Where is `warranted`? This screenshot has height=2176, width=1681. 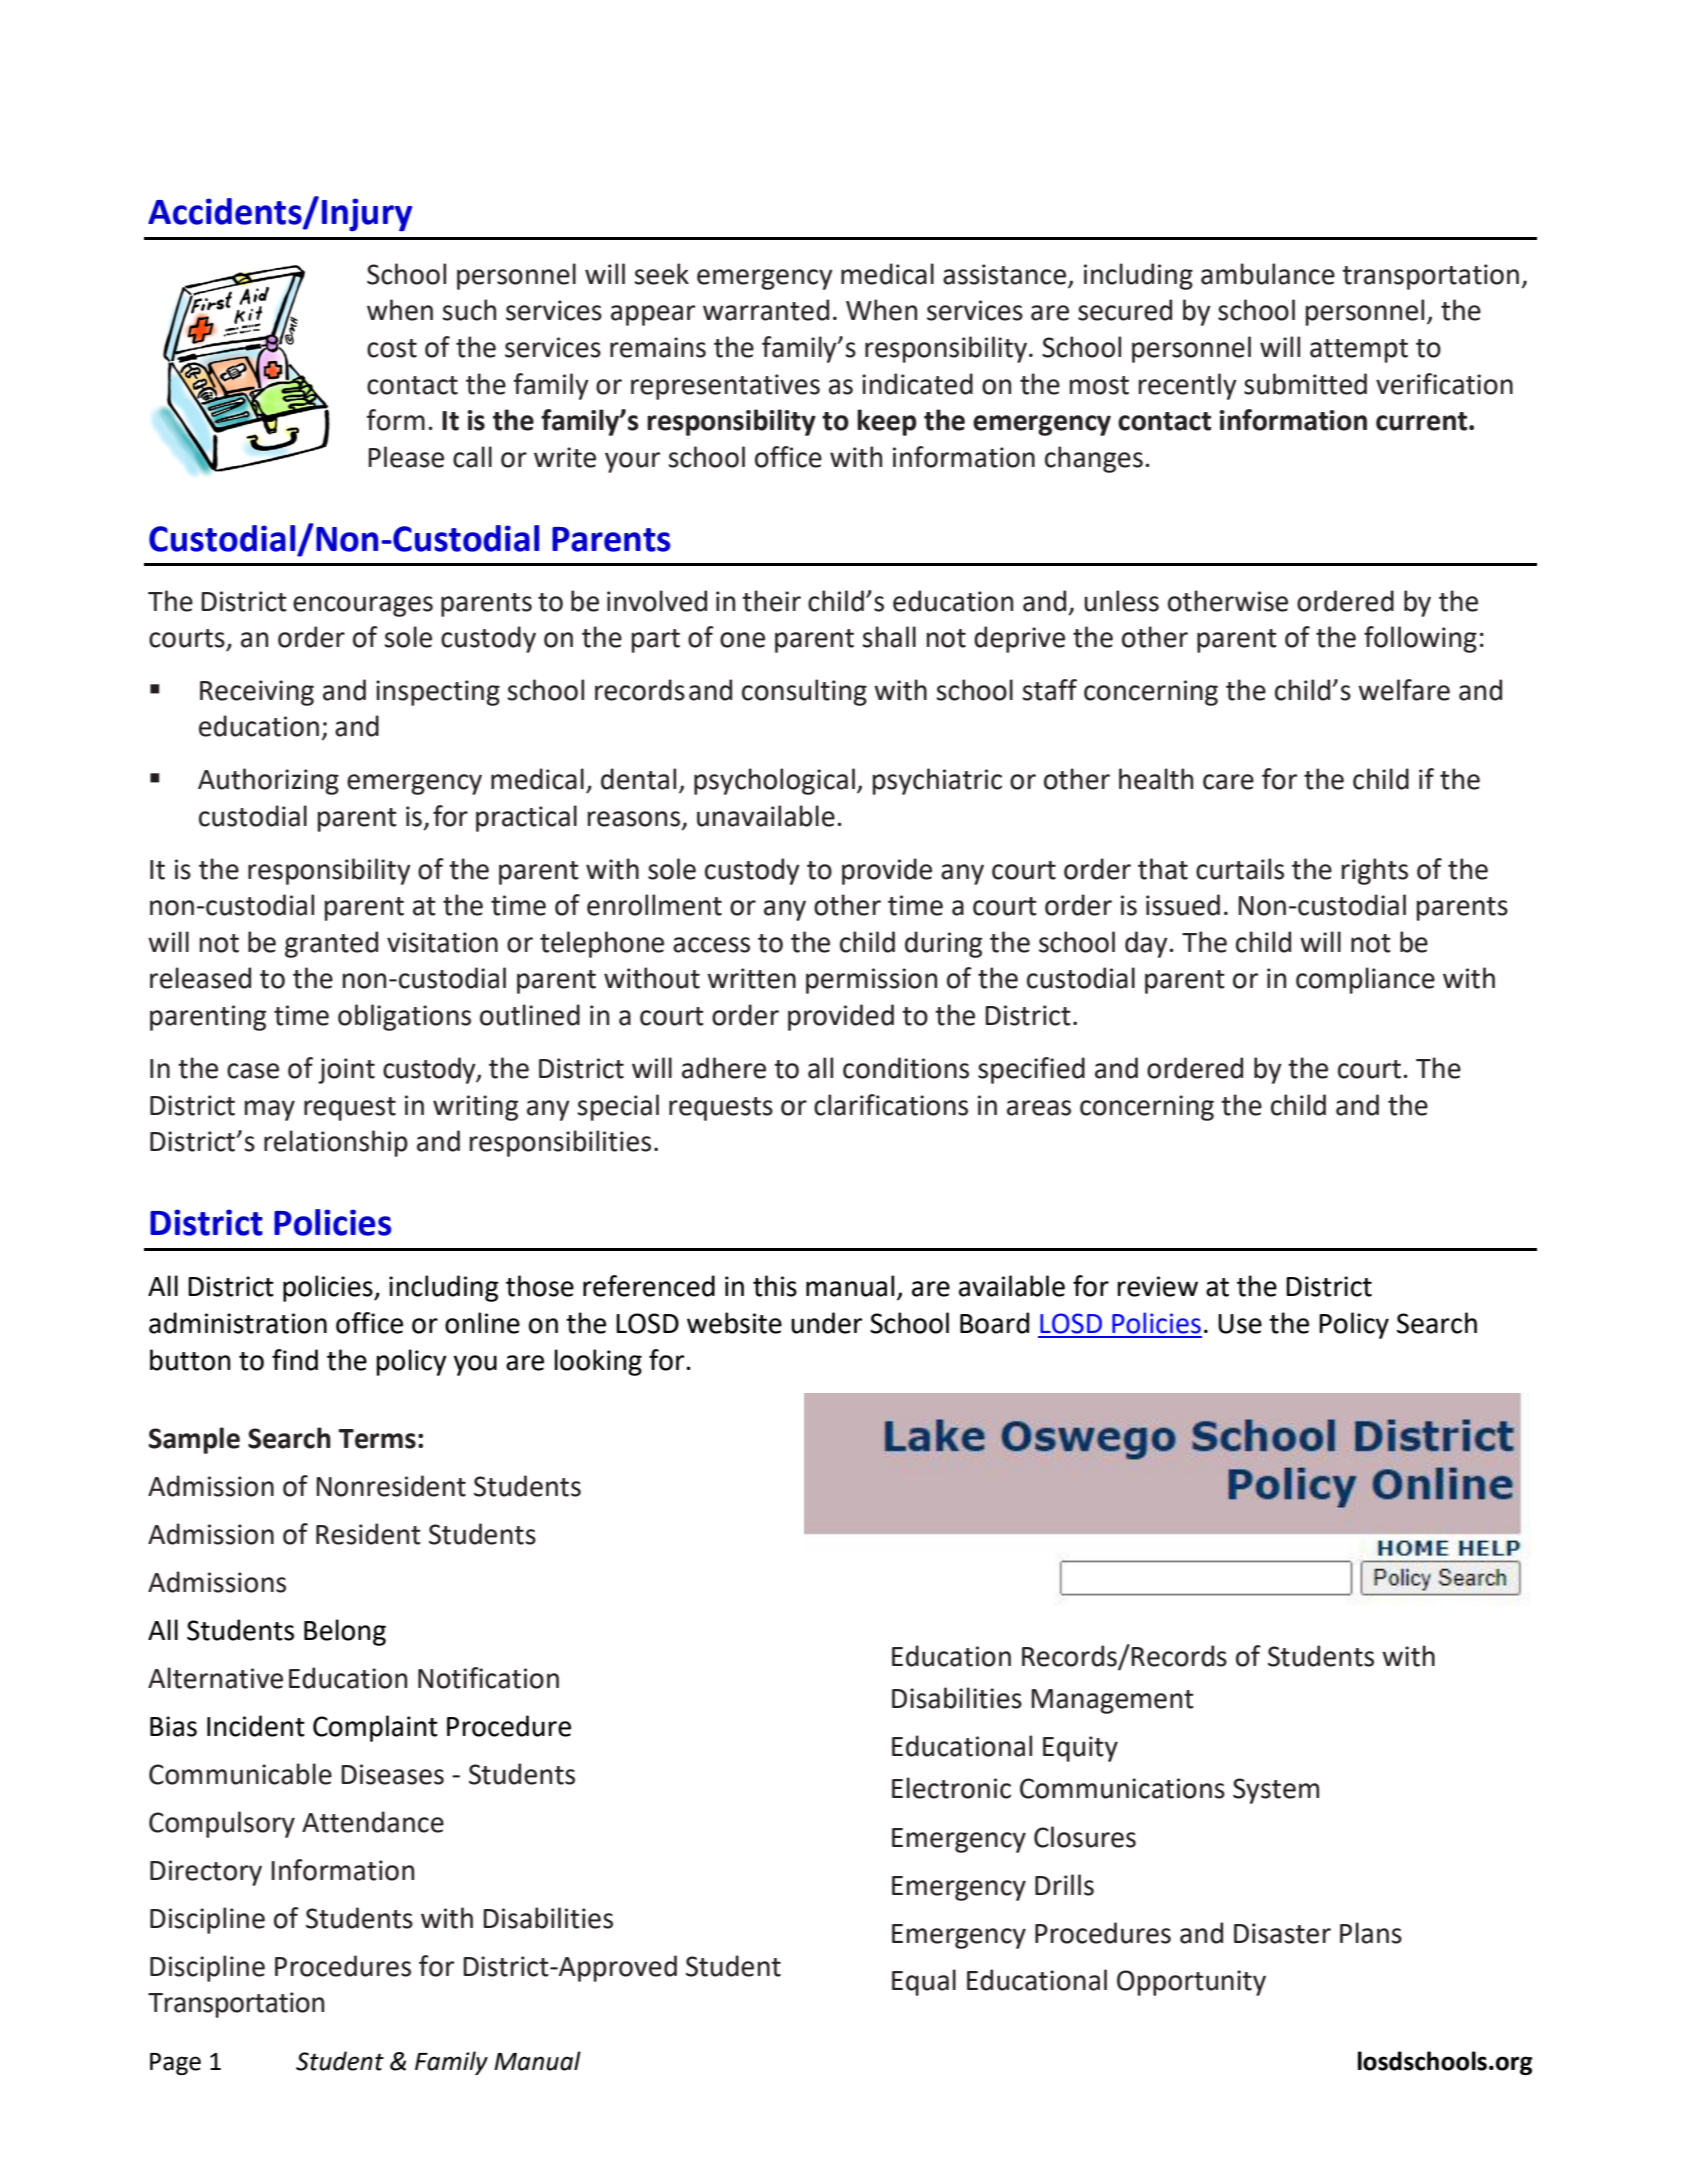 warranted is located at coordinates (766, 310).
